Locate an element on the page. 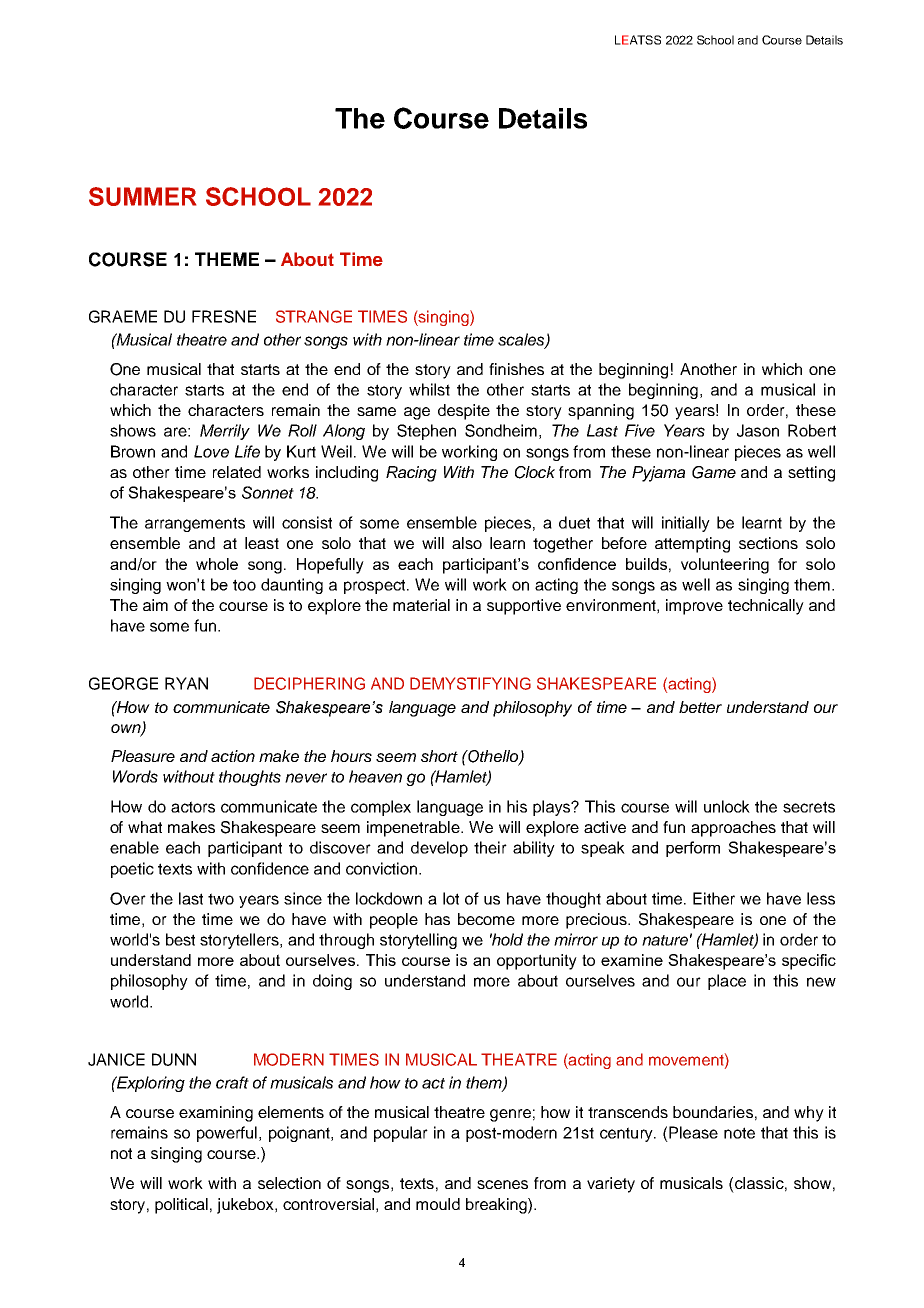  scenes is located at coordinates (502, 1184).
